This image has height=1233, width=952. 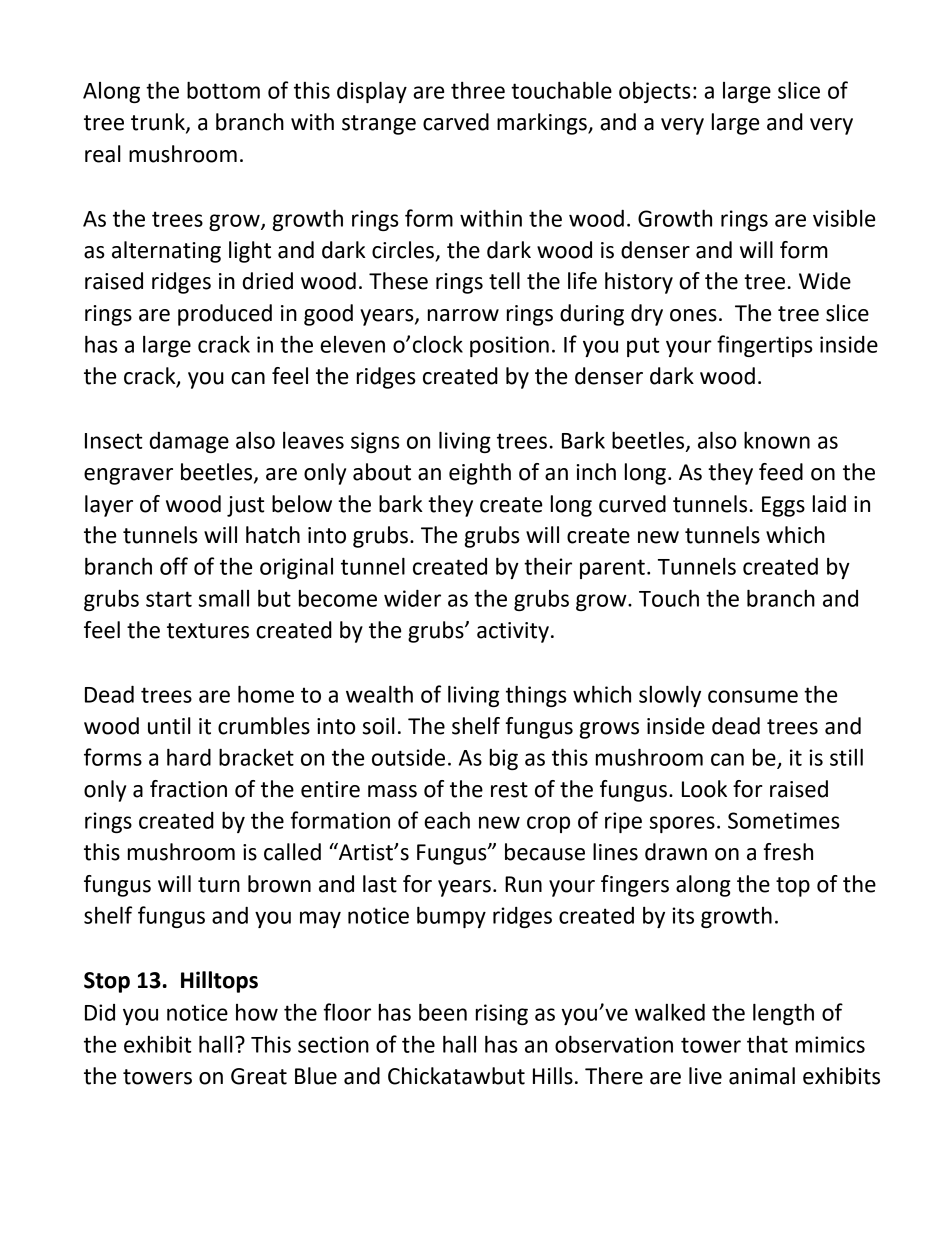 I want to click on Eggs, so click(x=783, y=506).
